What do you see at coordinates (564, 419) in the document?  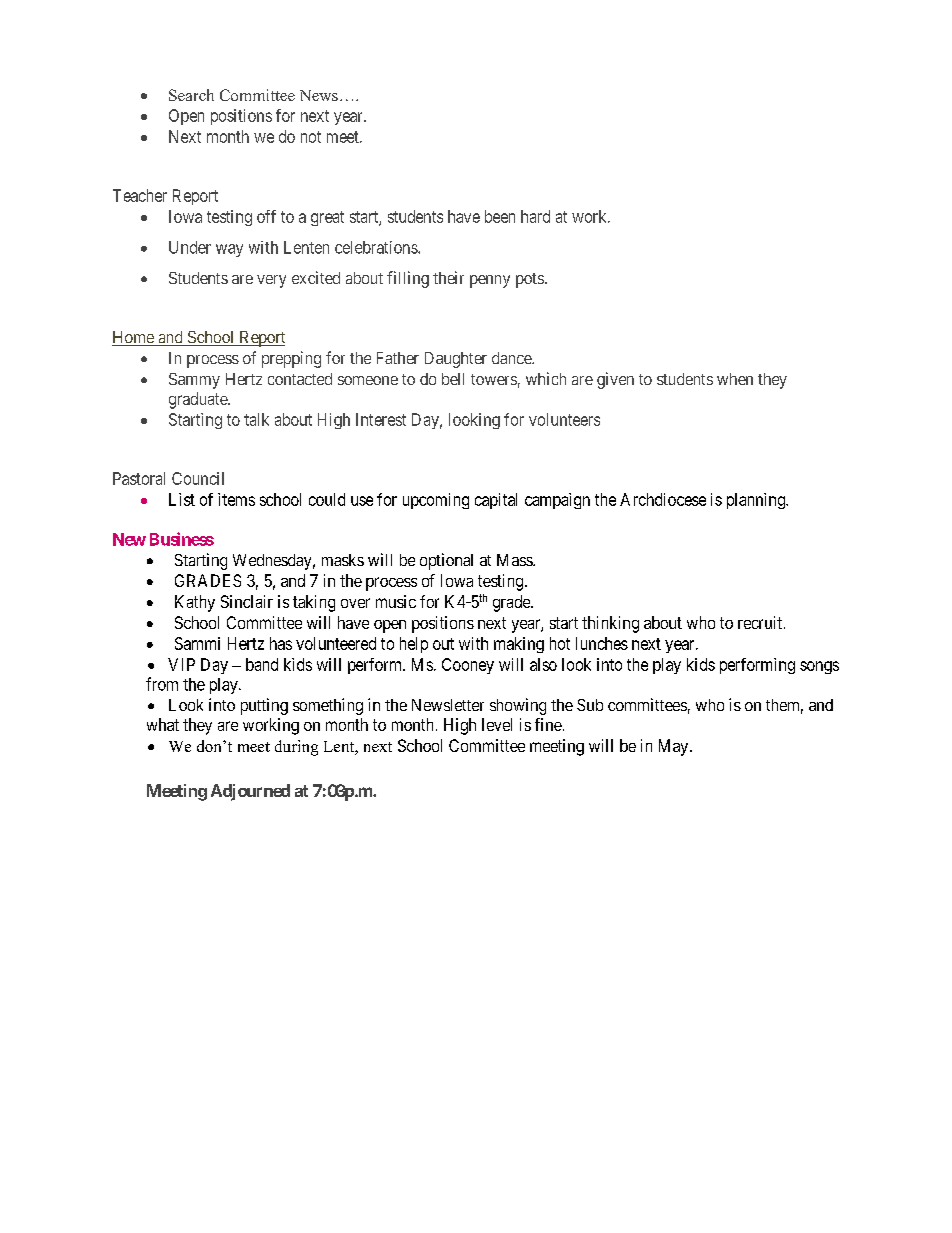 I see `volunteers` at bounding box center [564, 419].
